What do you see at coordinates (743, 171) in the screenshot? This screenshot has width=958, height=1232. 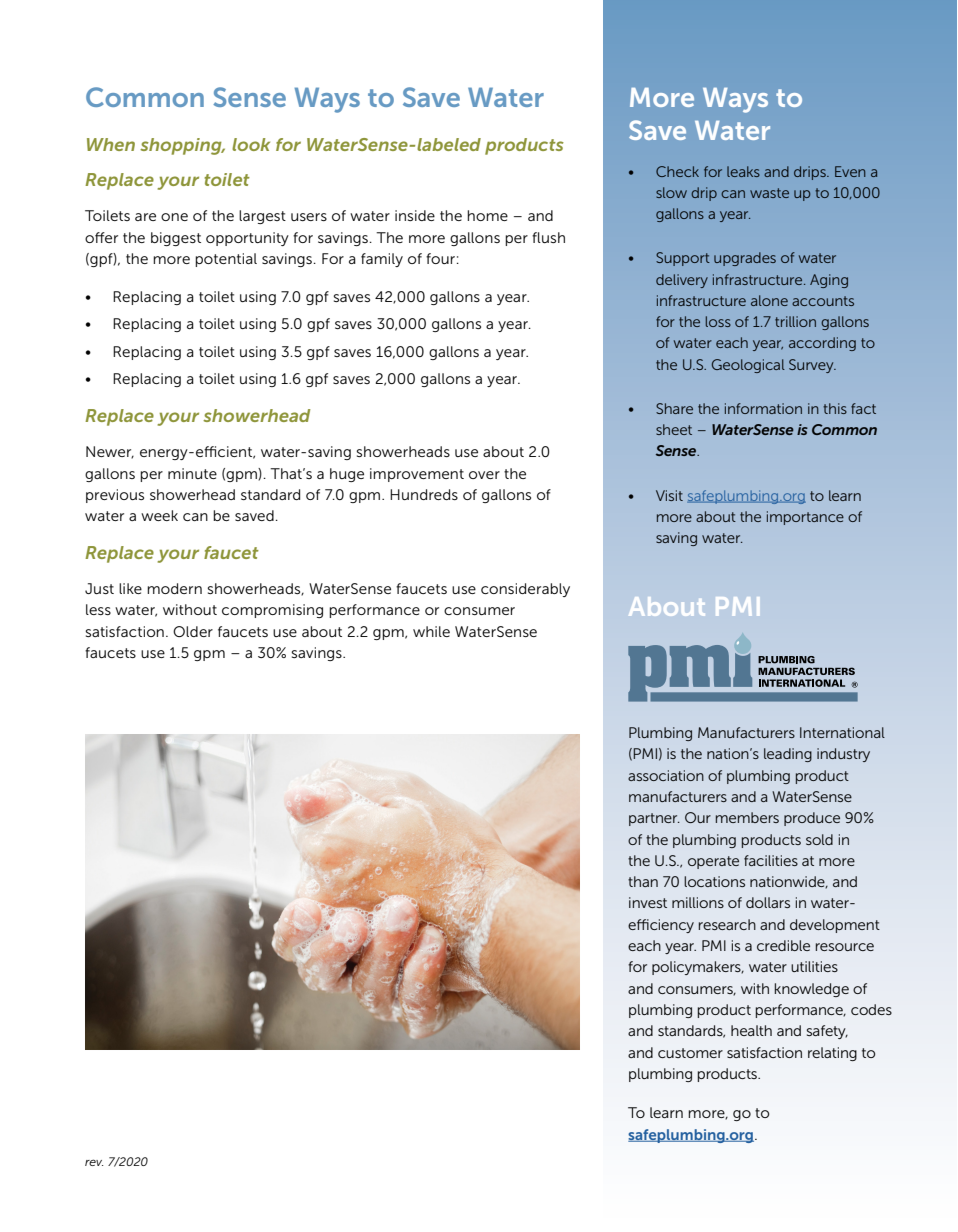 I see `leaks` at bounding box center [743, 171].
